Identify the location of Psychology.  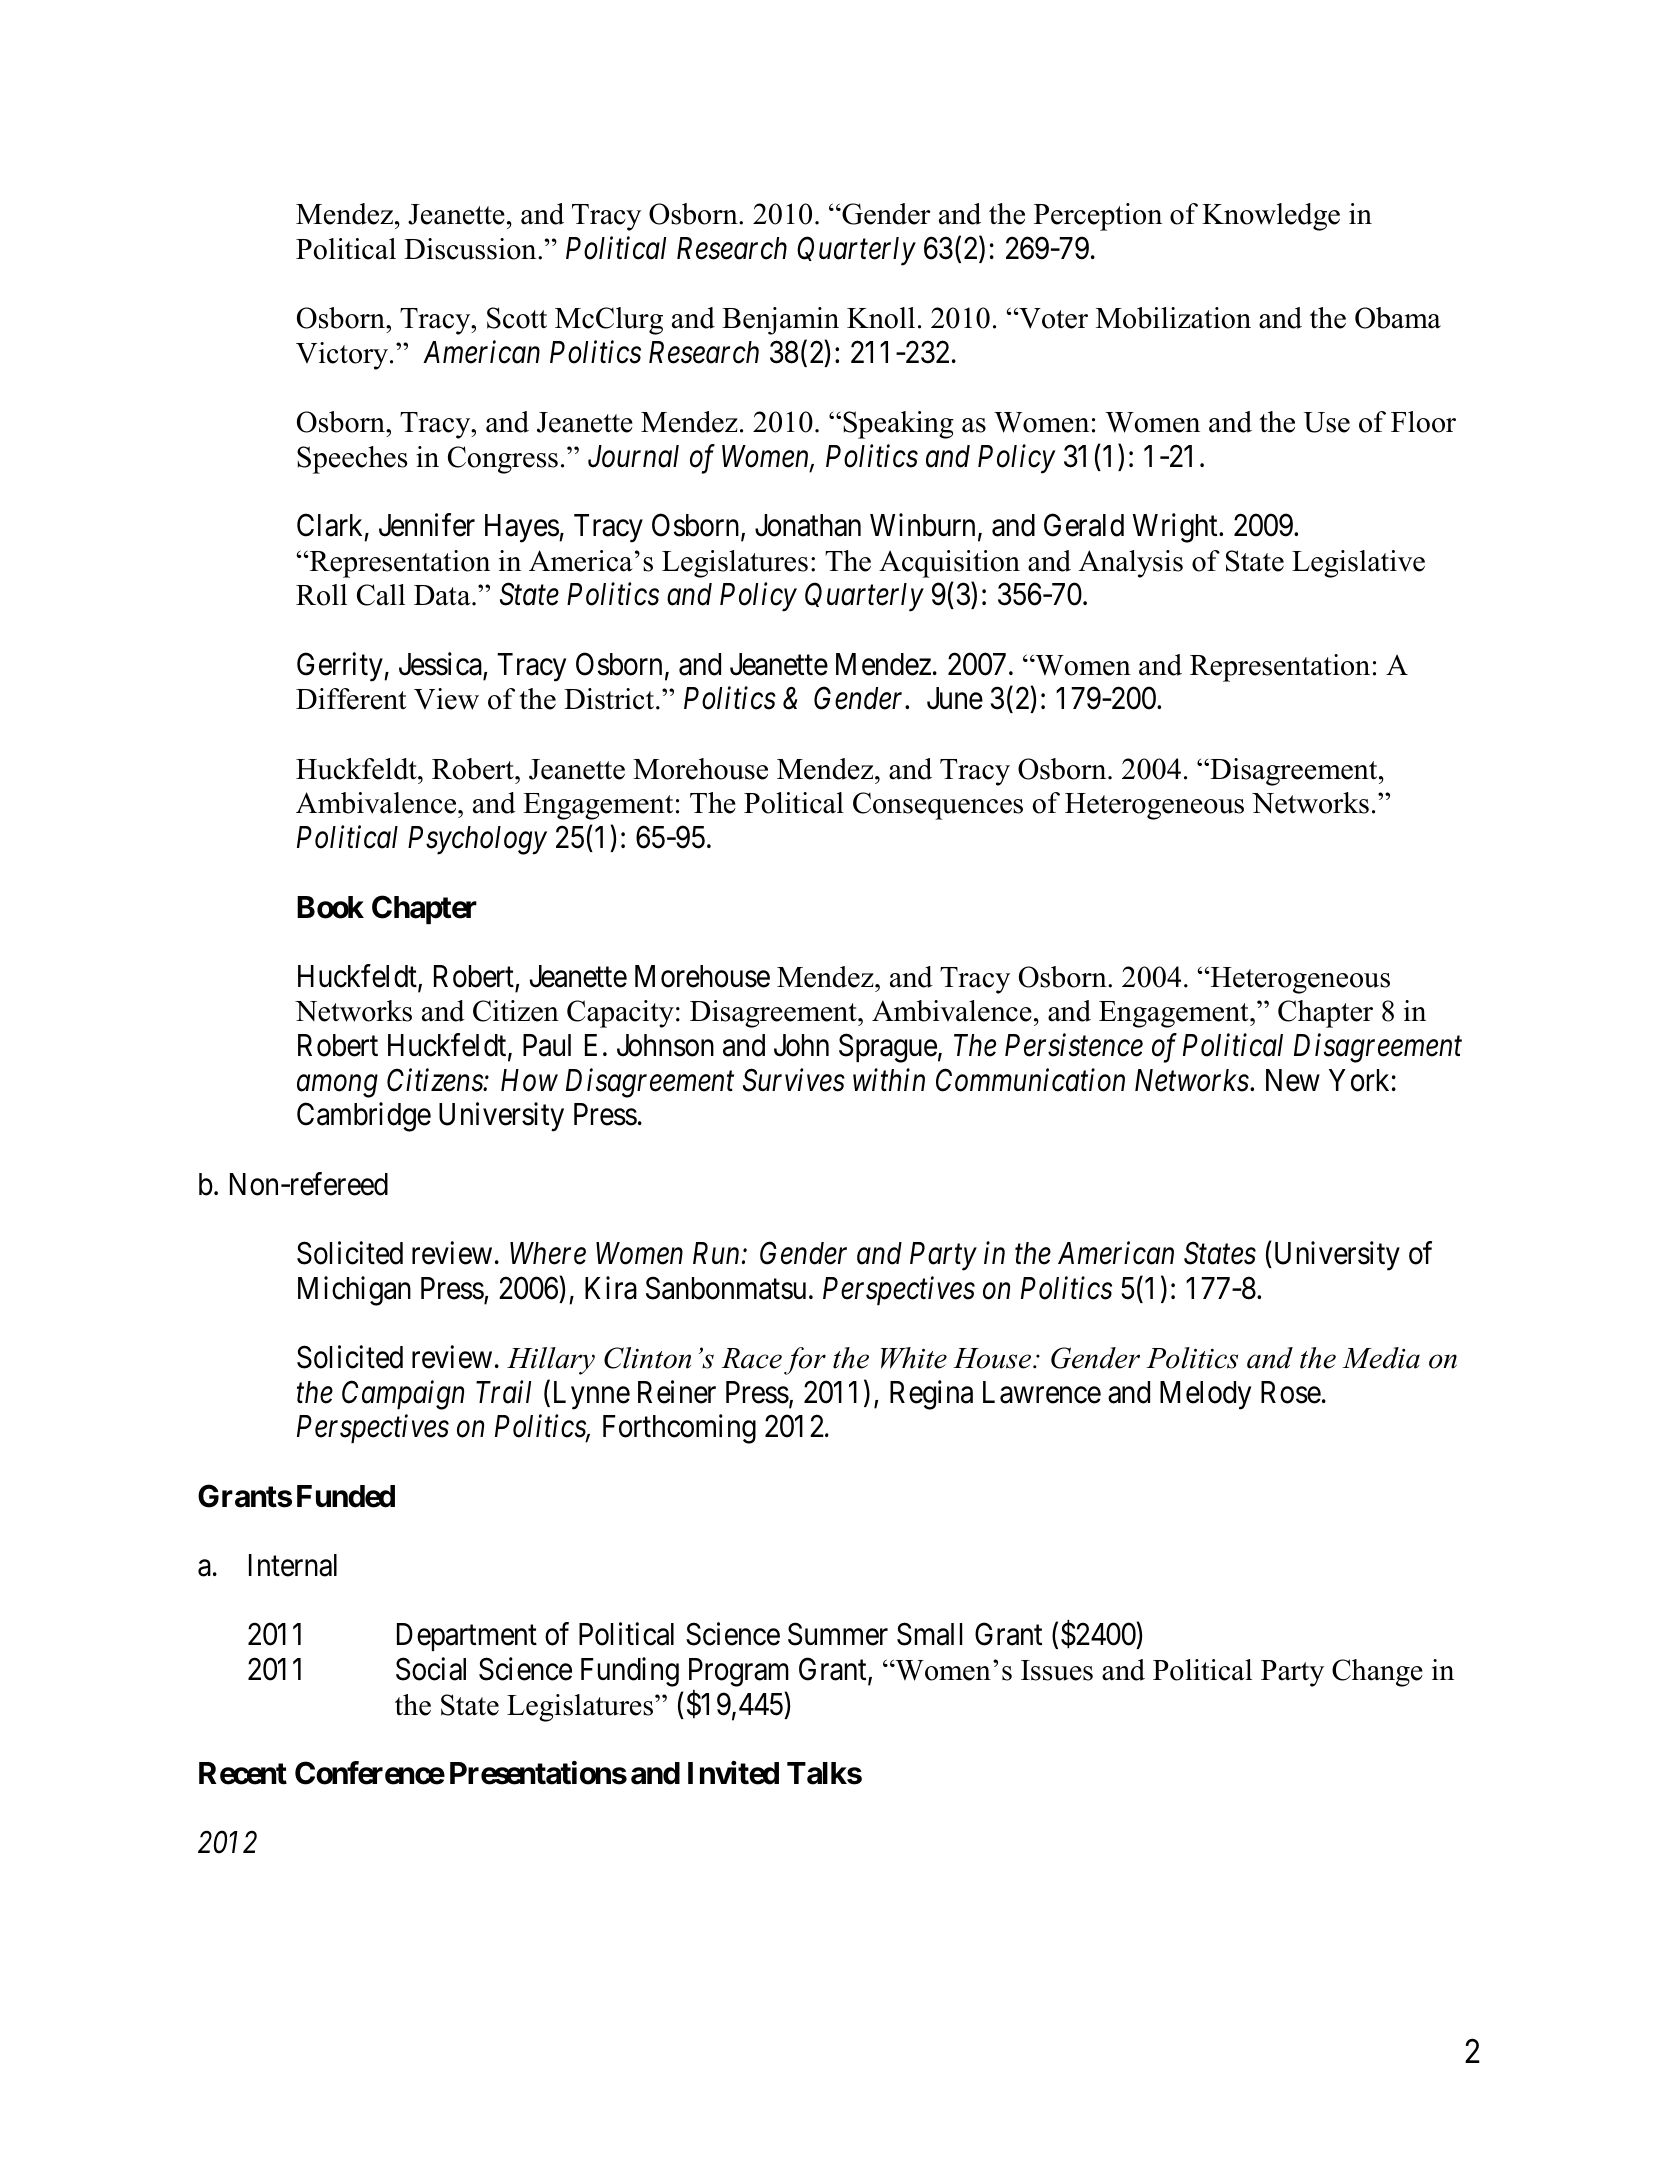
(477, 840).
